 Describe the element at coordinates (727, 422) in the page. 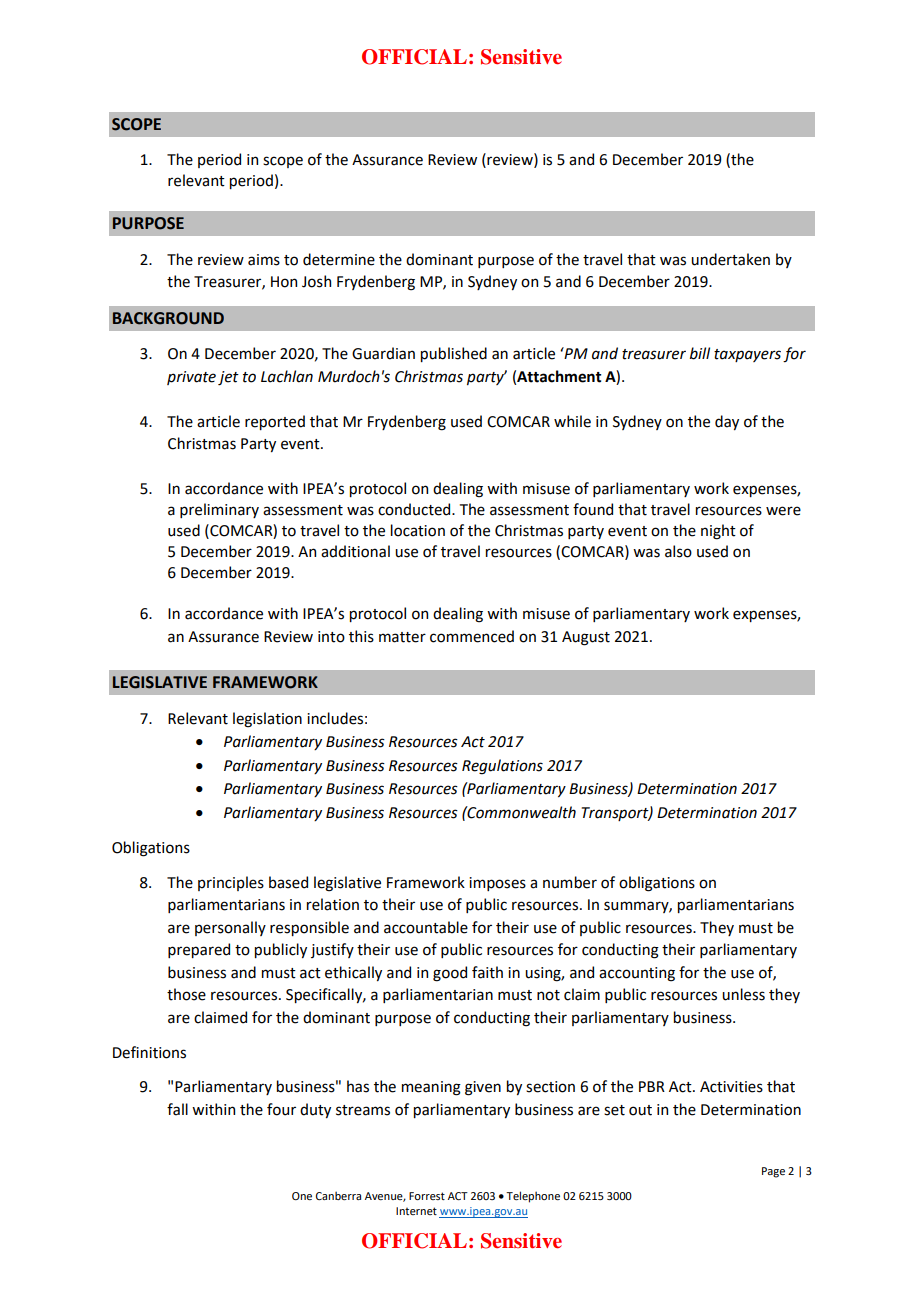

I see `day` at that location.
